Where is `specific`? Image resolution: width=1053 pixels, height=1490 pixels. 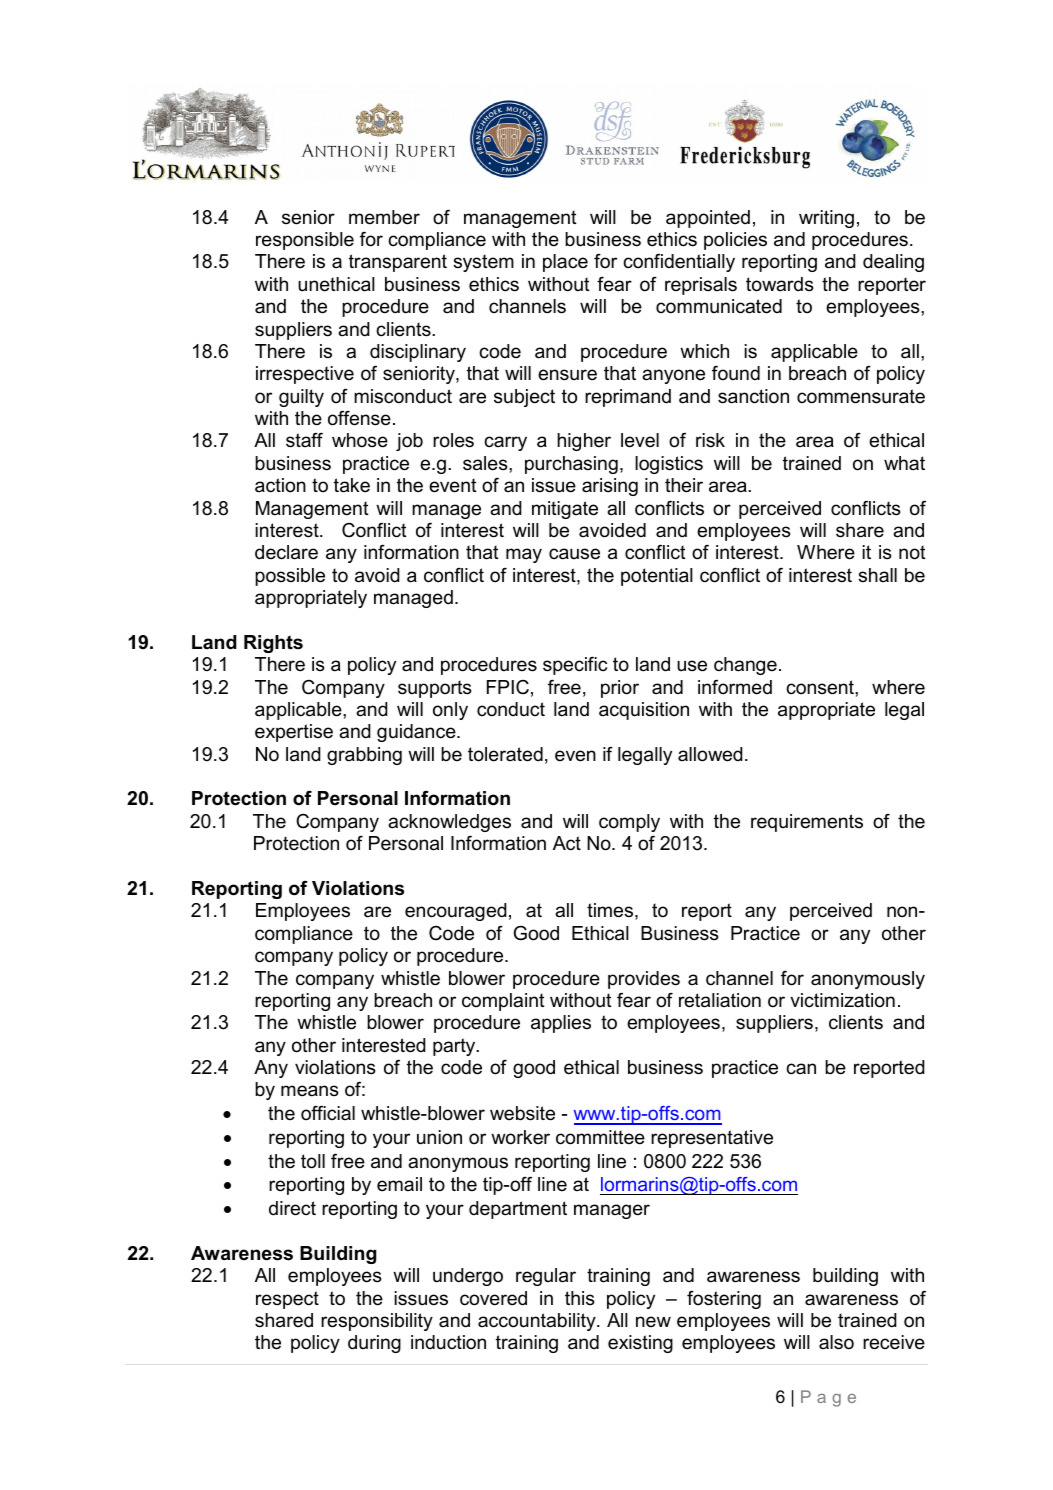 specific is located at coordinates (575, 666).
